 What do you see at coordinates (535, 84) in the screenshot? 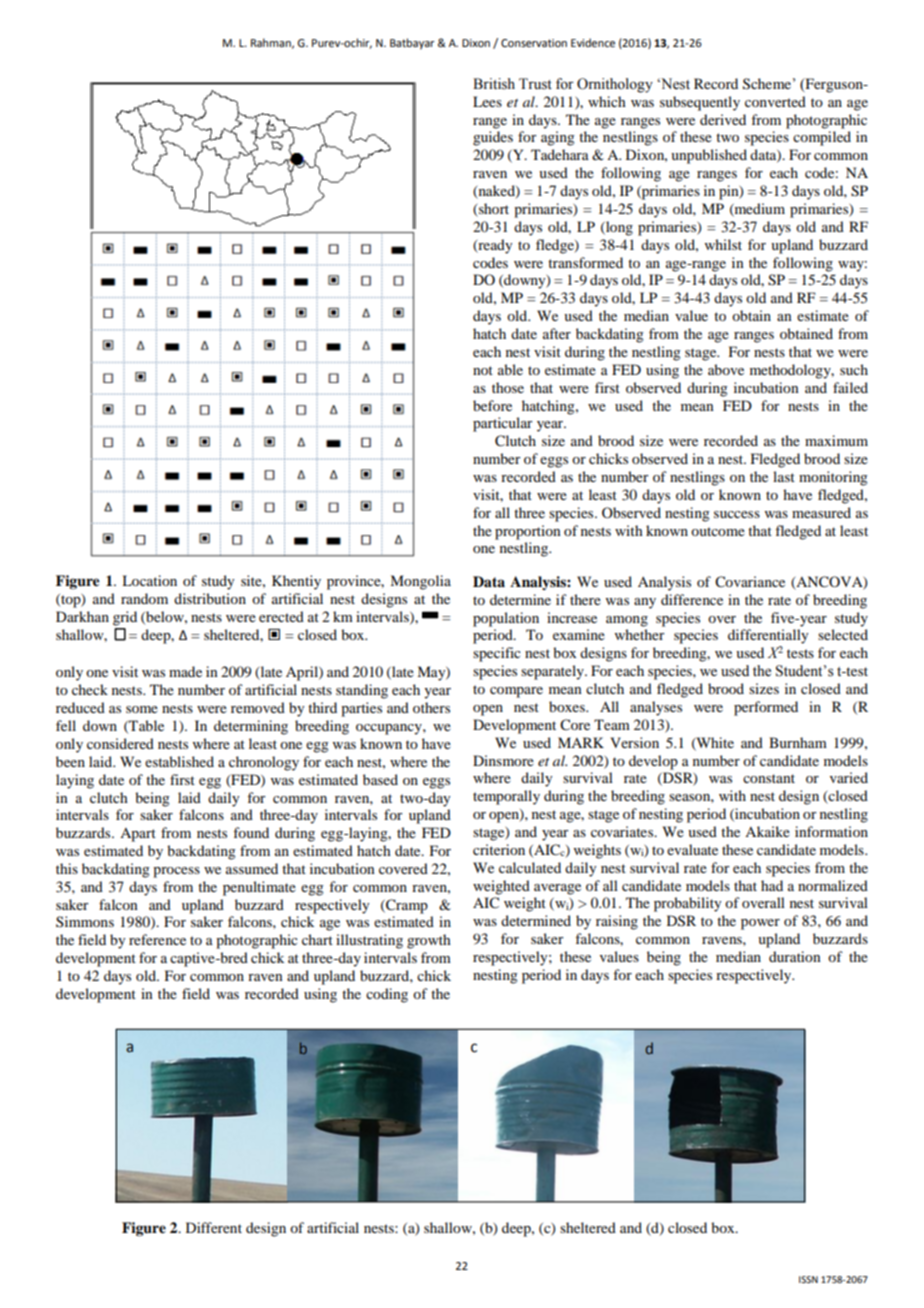
I see `Trust` at bounding box center [535, 84].
